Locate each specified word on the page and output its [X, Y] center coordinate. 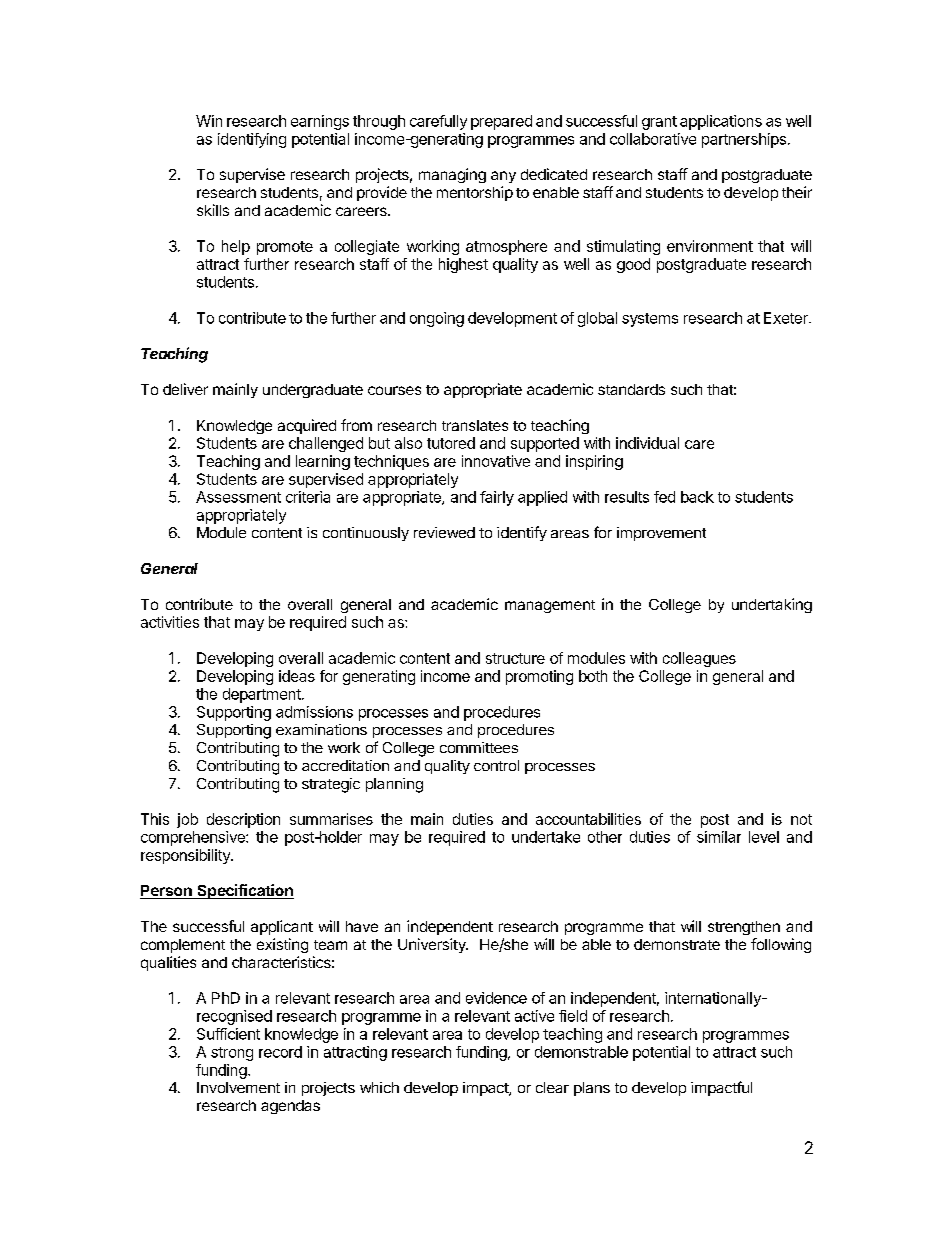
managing [452, 175]
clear [552, 1087]
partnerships [744, 140]
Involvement [238, 1087]
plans [592, 1089]
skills [213, 210]
